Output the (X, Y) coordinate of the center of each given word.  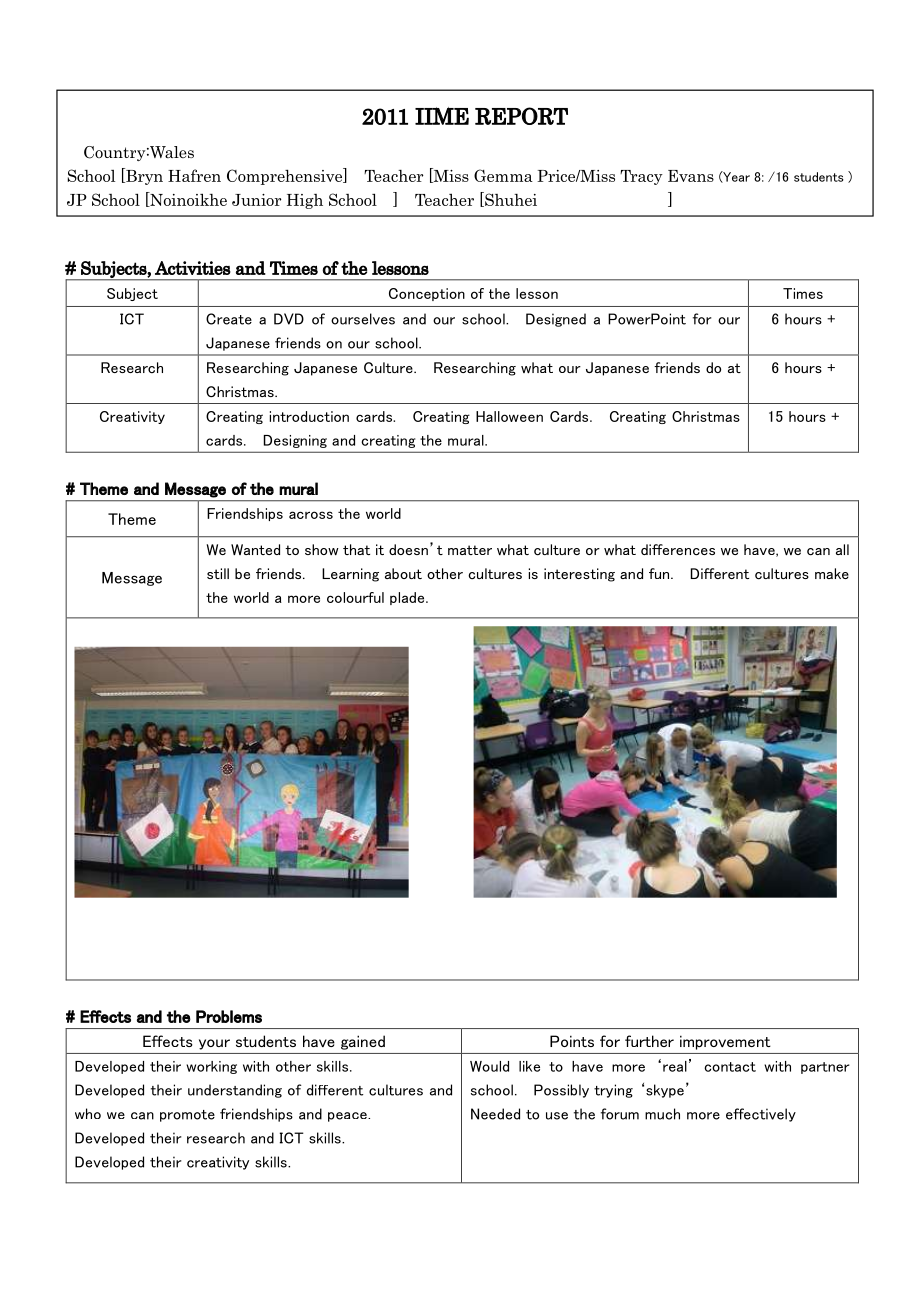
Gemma (503, 175)
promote (187, 1116)
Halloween (509, 416)
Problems (229, 1016)
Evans (691, 176)
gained (363, 1042)
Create (229, 319)
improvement (725, 1043)
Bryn (143, 176)
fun (660, 573)
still (218, 573)
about (403, 573)
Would (489, 1066)
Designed (556, 320)
